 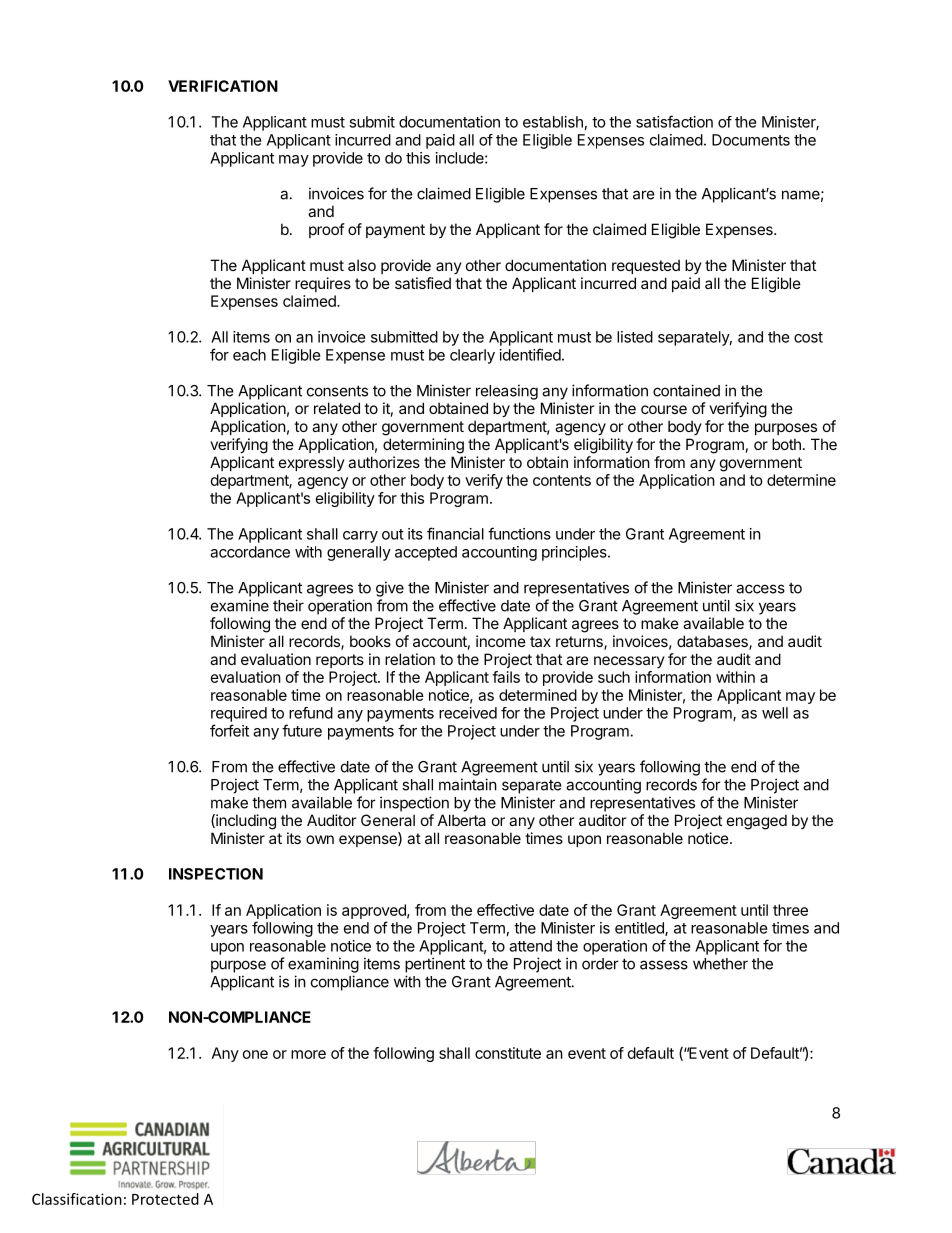 I want to click on Documents, so click(x=751, y=140).
